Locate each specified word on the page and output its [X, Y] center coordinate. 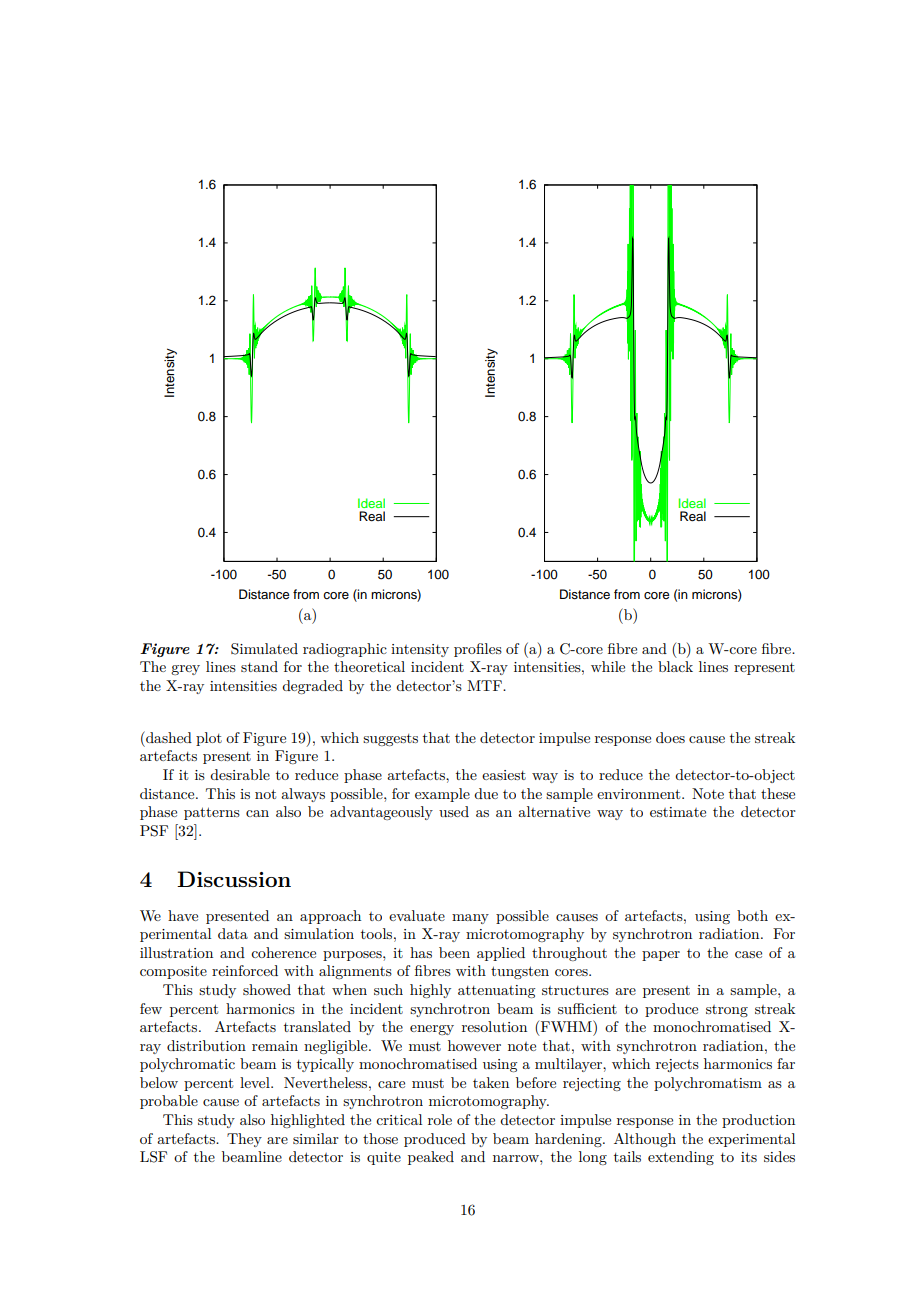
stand [259, 666]
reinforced [245, 970]
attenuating [496, 991]
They [244, 1140]
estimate [678, 812]
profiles [478, 650]
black [675, 666]
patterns [212, 813]
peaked [431, 1158]
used [454, 811]
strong [727, 1011]
